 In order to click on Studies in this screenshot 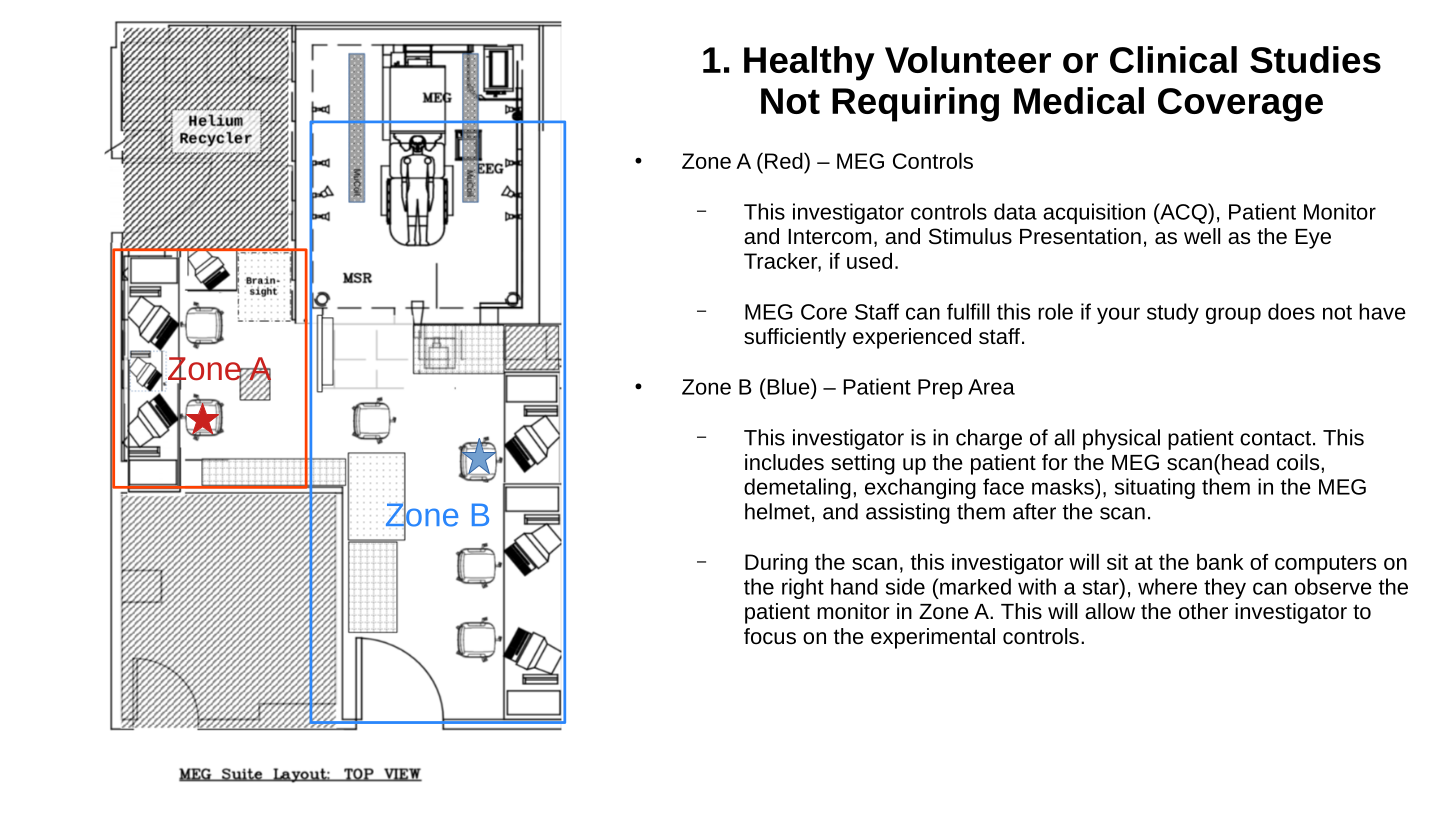, I will do `click(1315, 59)`.
